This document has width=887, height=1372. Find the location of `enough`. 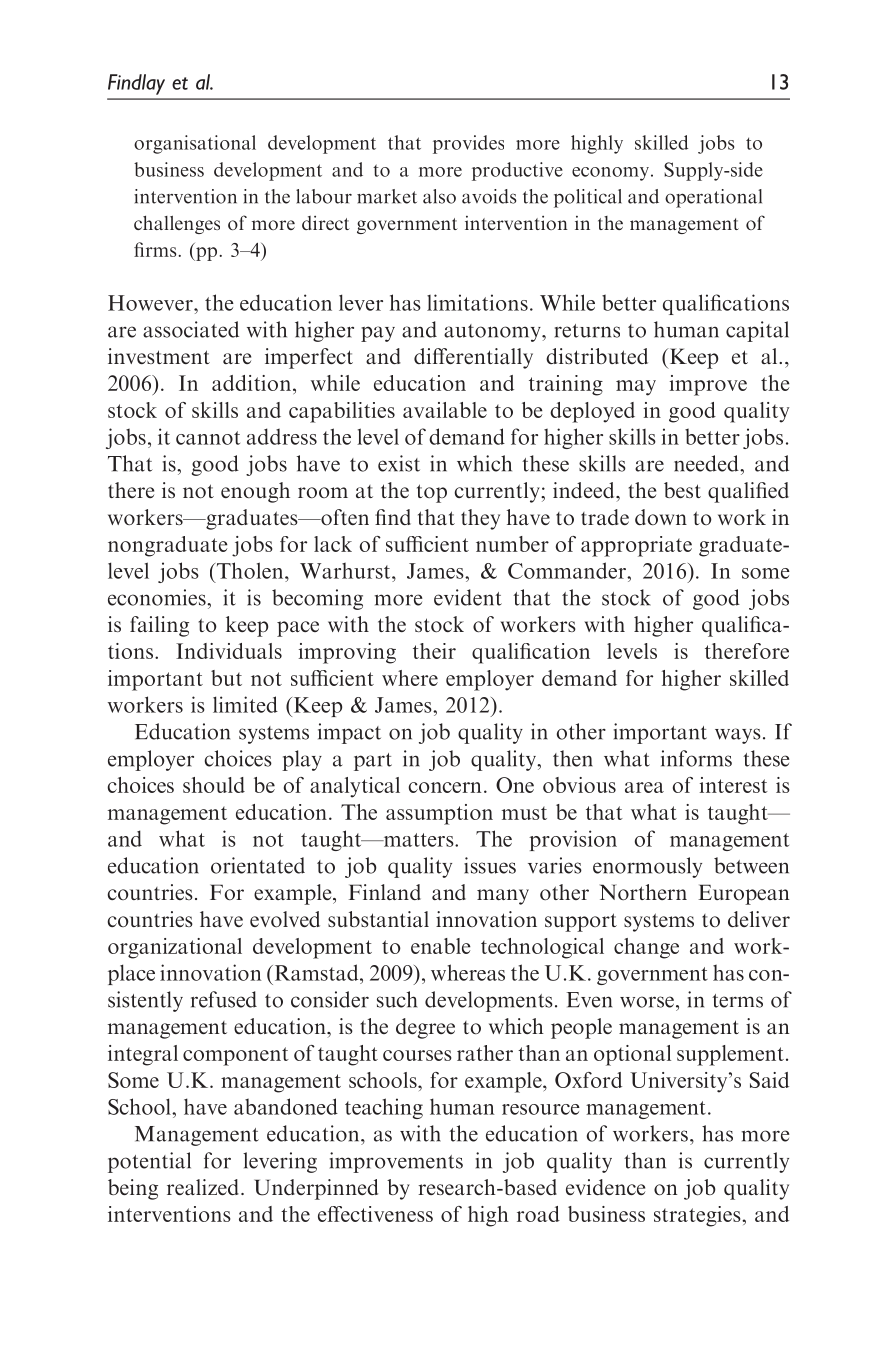

enough is located at coordinates (255, 492).
